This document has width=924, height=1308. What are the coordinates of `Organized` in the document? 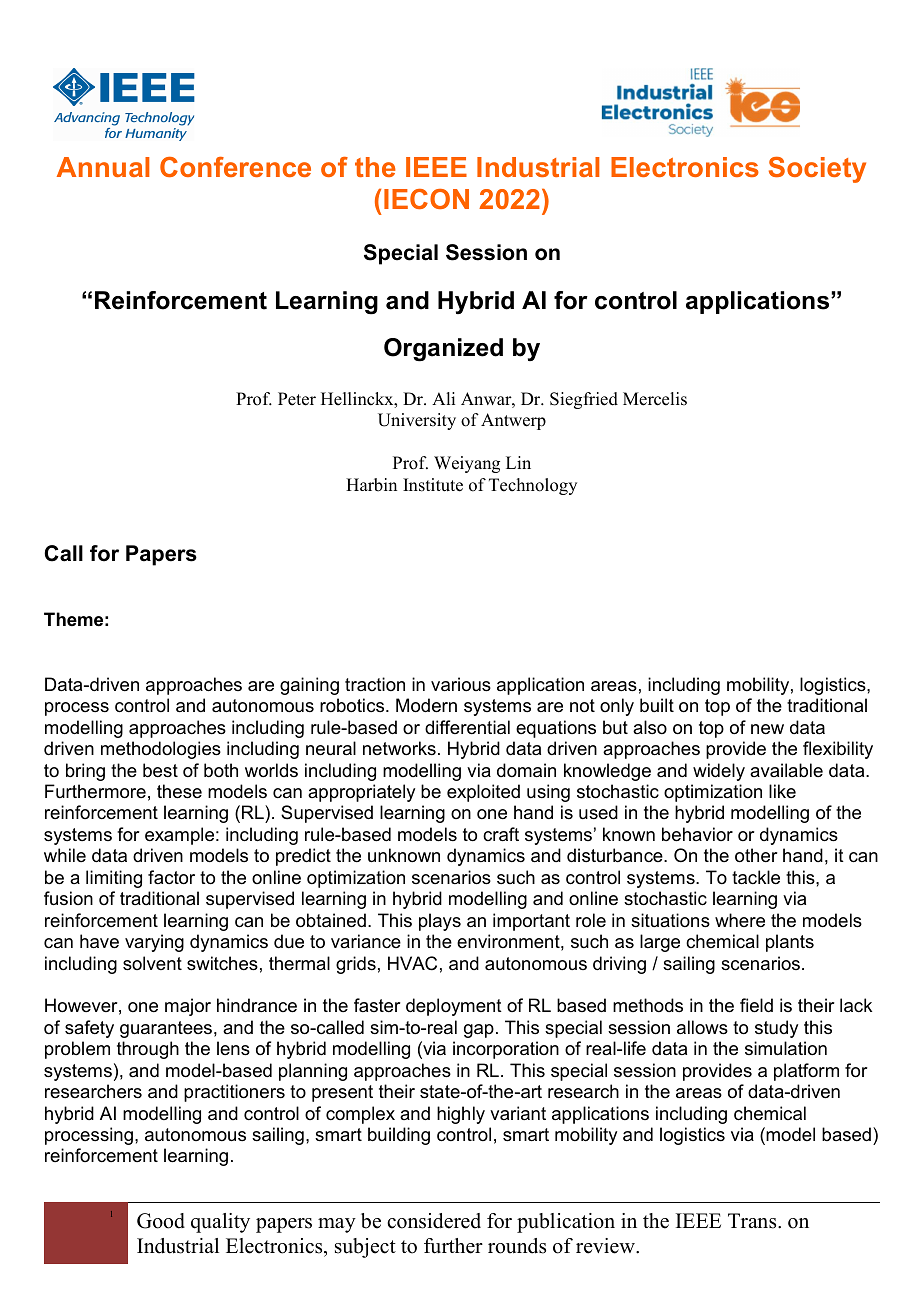 It's located at (443, 350).
